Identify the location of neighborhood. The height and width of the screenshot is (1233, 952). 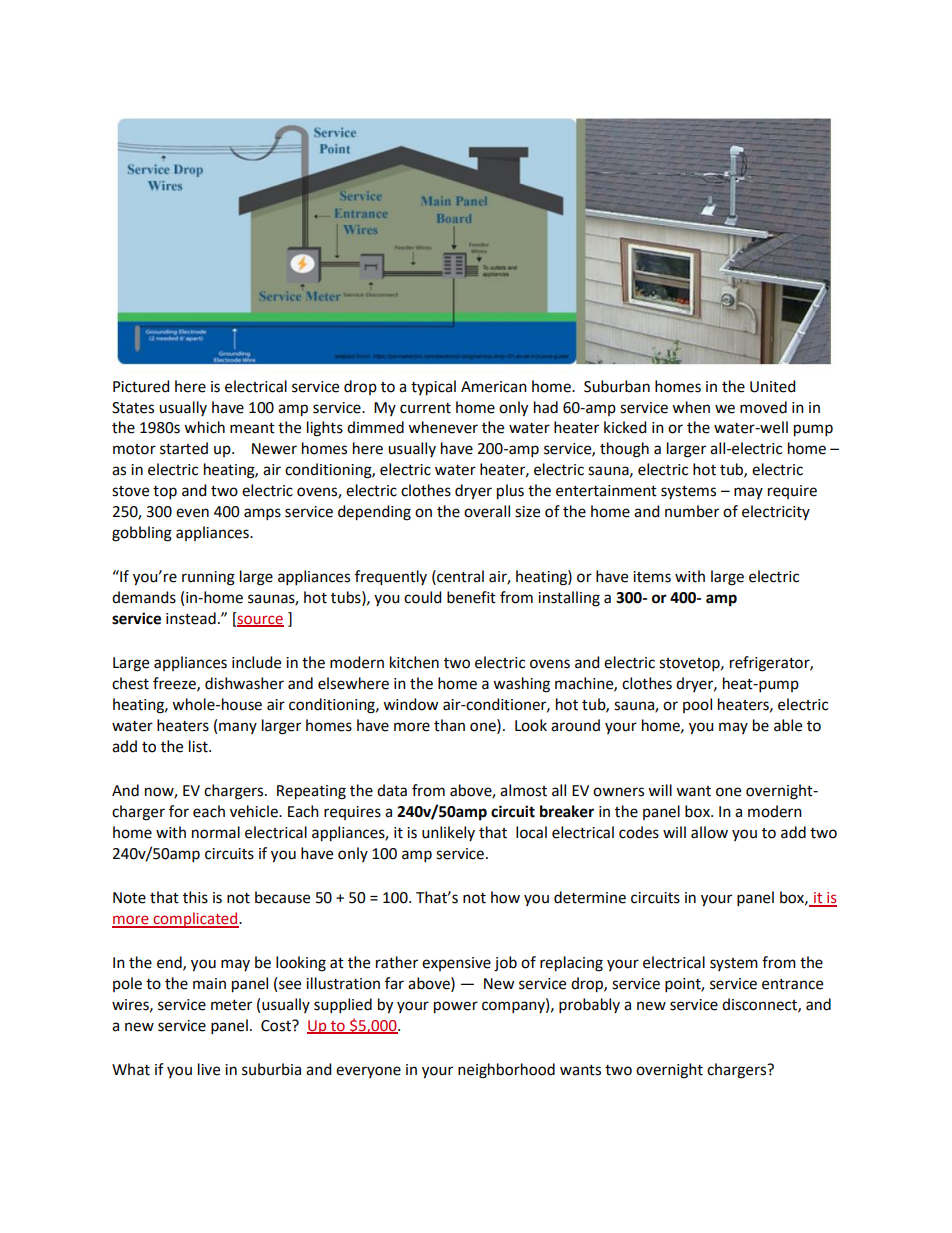
(506, 1071).
